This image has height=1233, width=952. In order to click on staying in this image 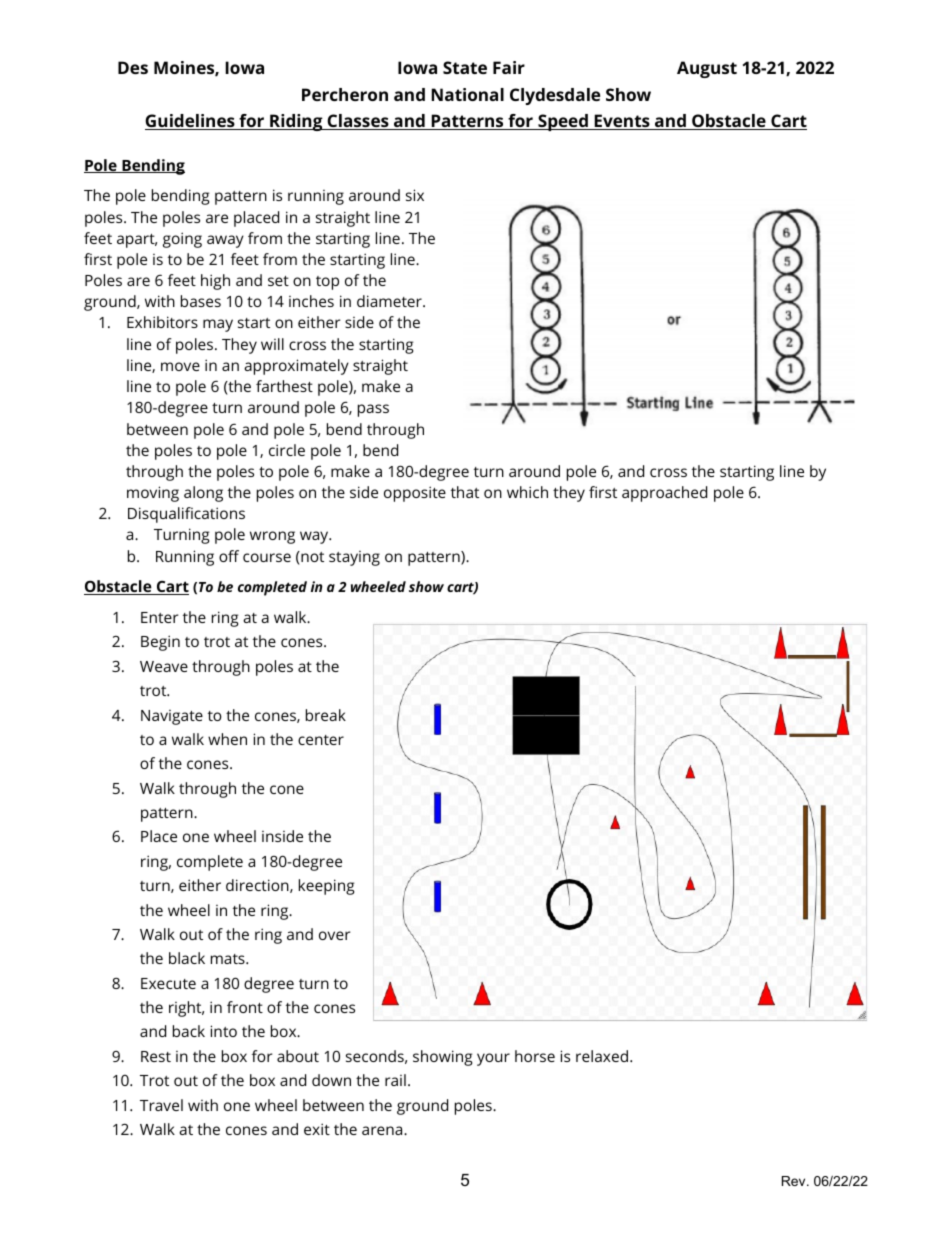, I will do `click(354, 558)`.
